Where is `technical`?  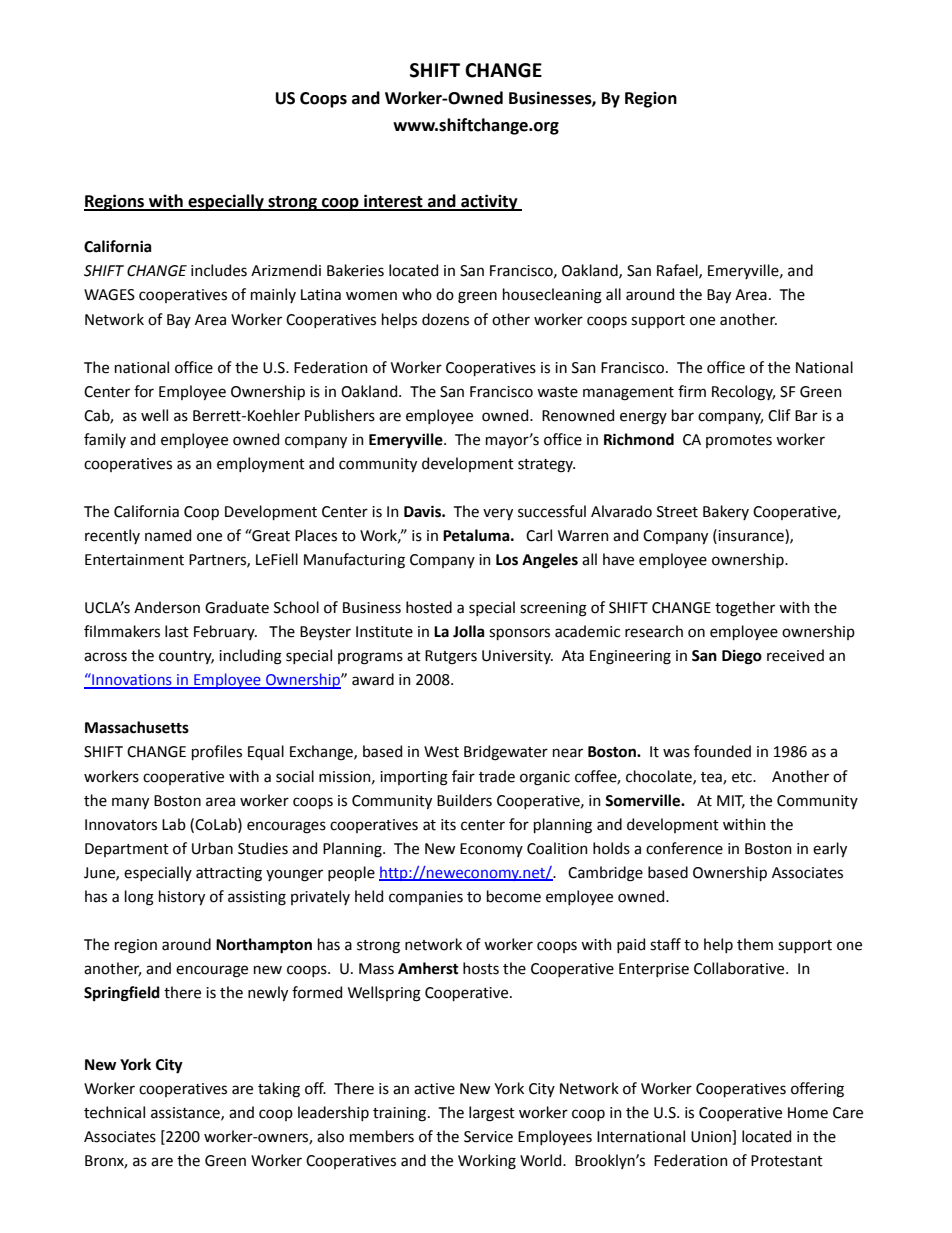 technical is located at coordinates (114, 1112).
